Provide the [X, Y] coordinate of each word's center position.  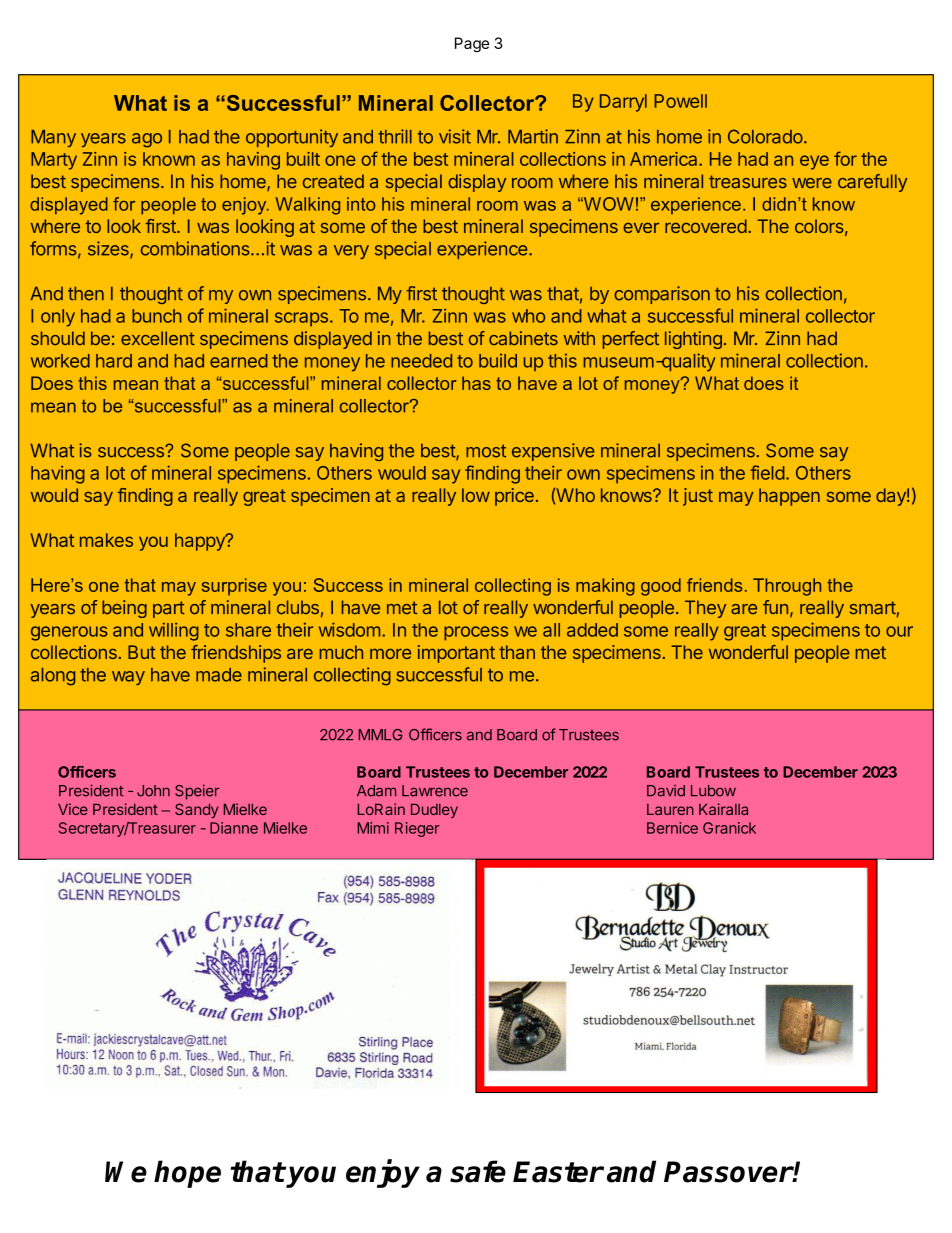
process [476, 633]
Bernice [672, 828]
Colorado [765, 136]
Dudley [434, 811]
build [498, 360]
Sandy [197, 810]
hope [187, 1174]
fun [775, 607]
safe [478, 1171]
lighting [693, 340]
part [169, 609]
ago [147, 140]
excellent [158, 338]
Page [472, 44]
